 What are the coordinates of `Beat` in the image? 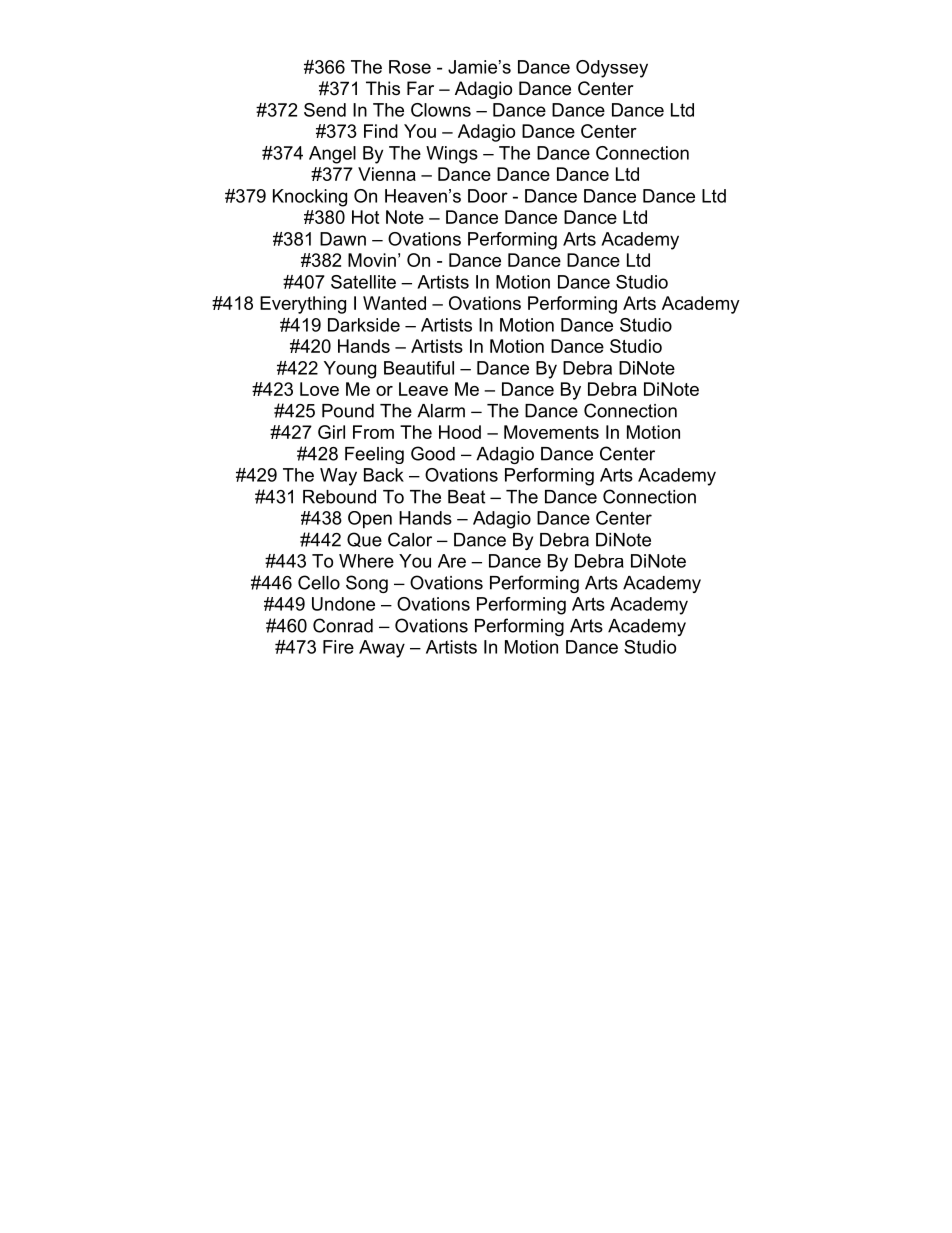 It's located at (466, 497).
